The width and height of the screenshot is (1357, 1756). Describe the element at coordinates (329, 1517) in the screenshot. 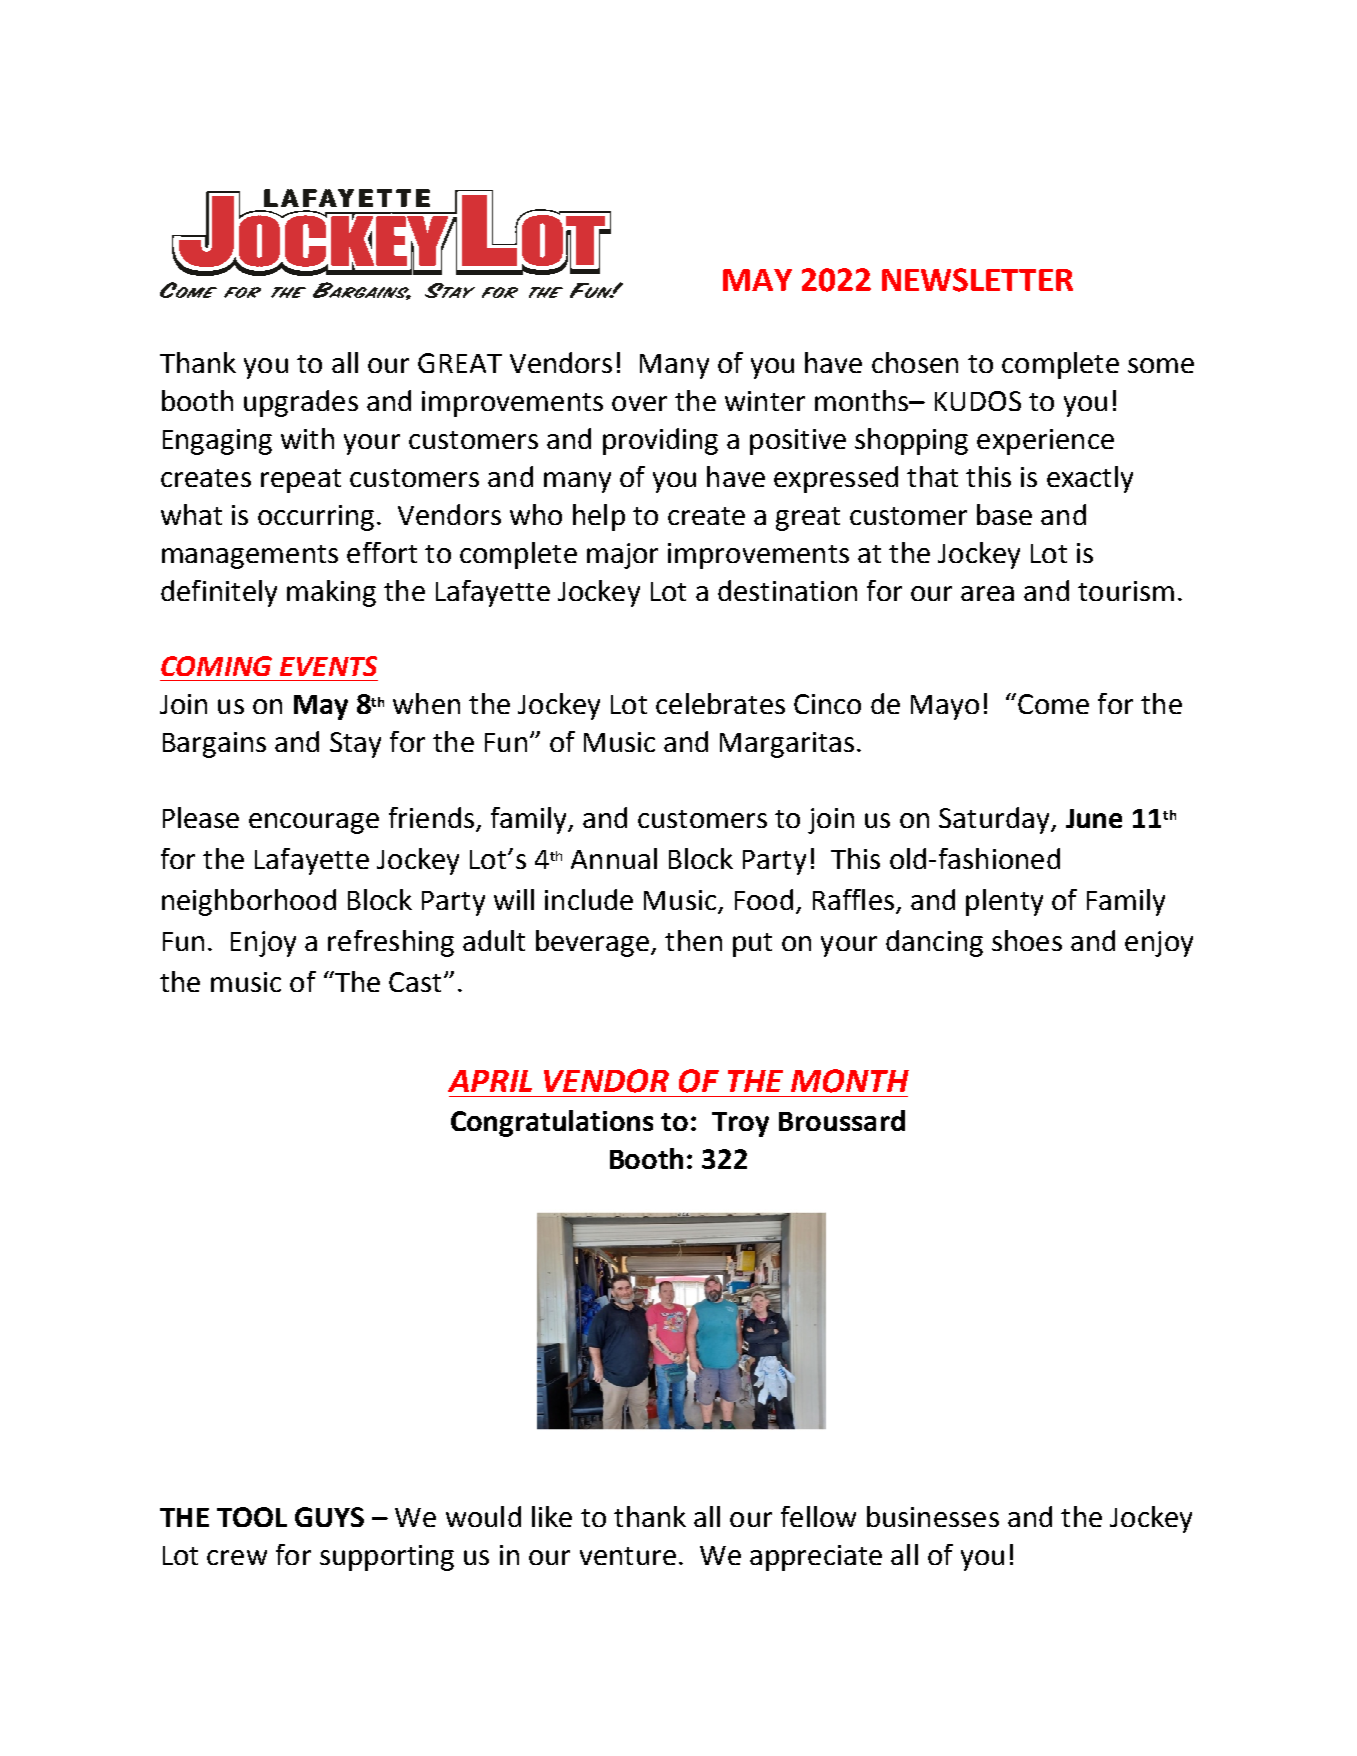

I see `GUYS` at that location.
